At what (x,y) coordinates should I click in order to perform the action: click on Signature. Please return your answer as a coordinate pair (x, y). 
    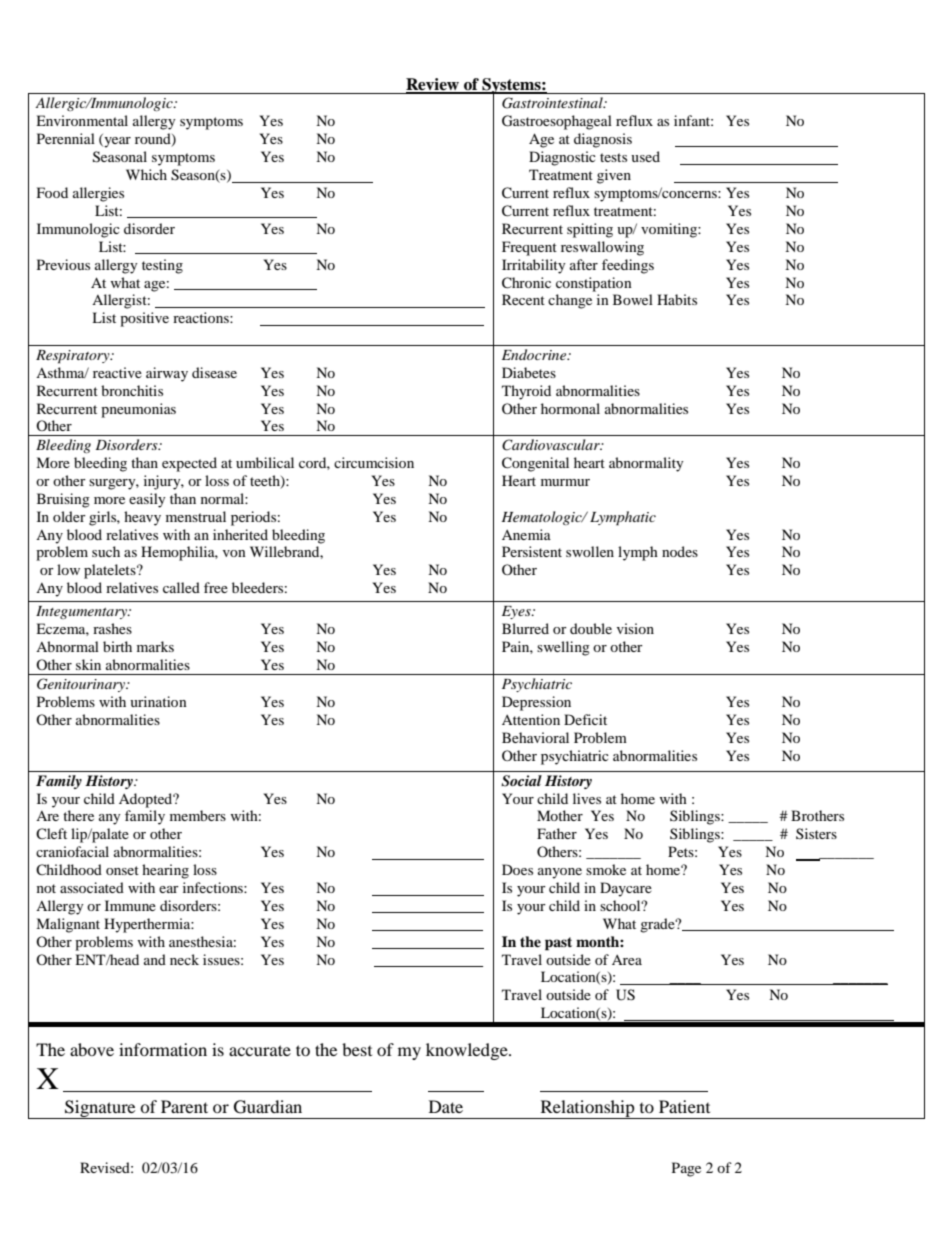
    Looking at the image, I should click on (100, 1109).
